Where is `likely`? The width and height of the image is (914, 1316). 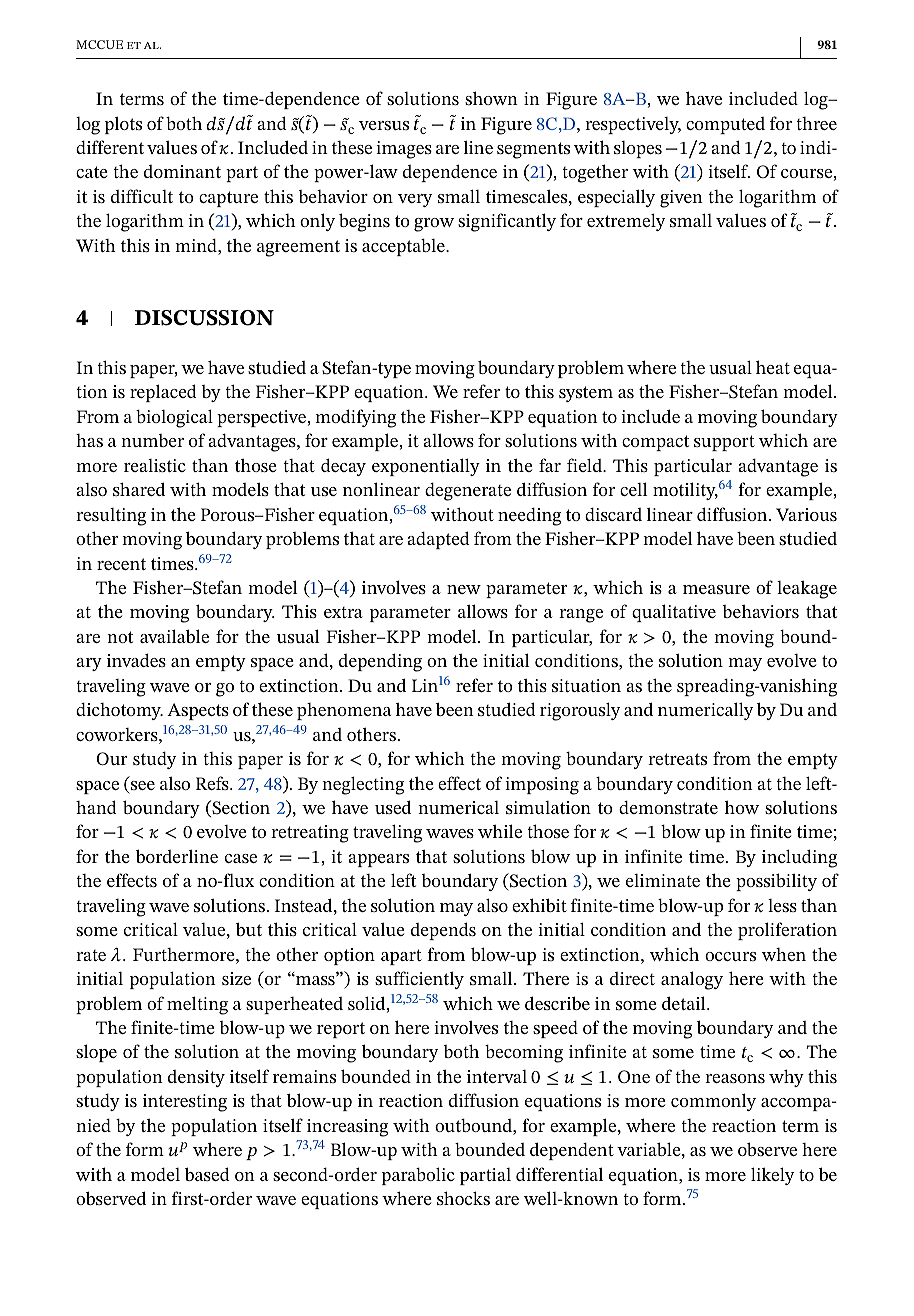 likely is located at coordinates (772, 1176).
